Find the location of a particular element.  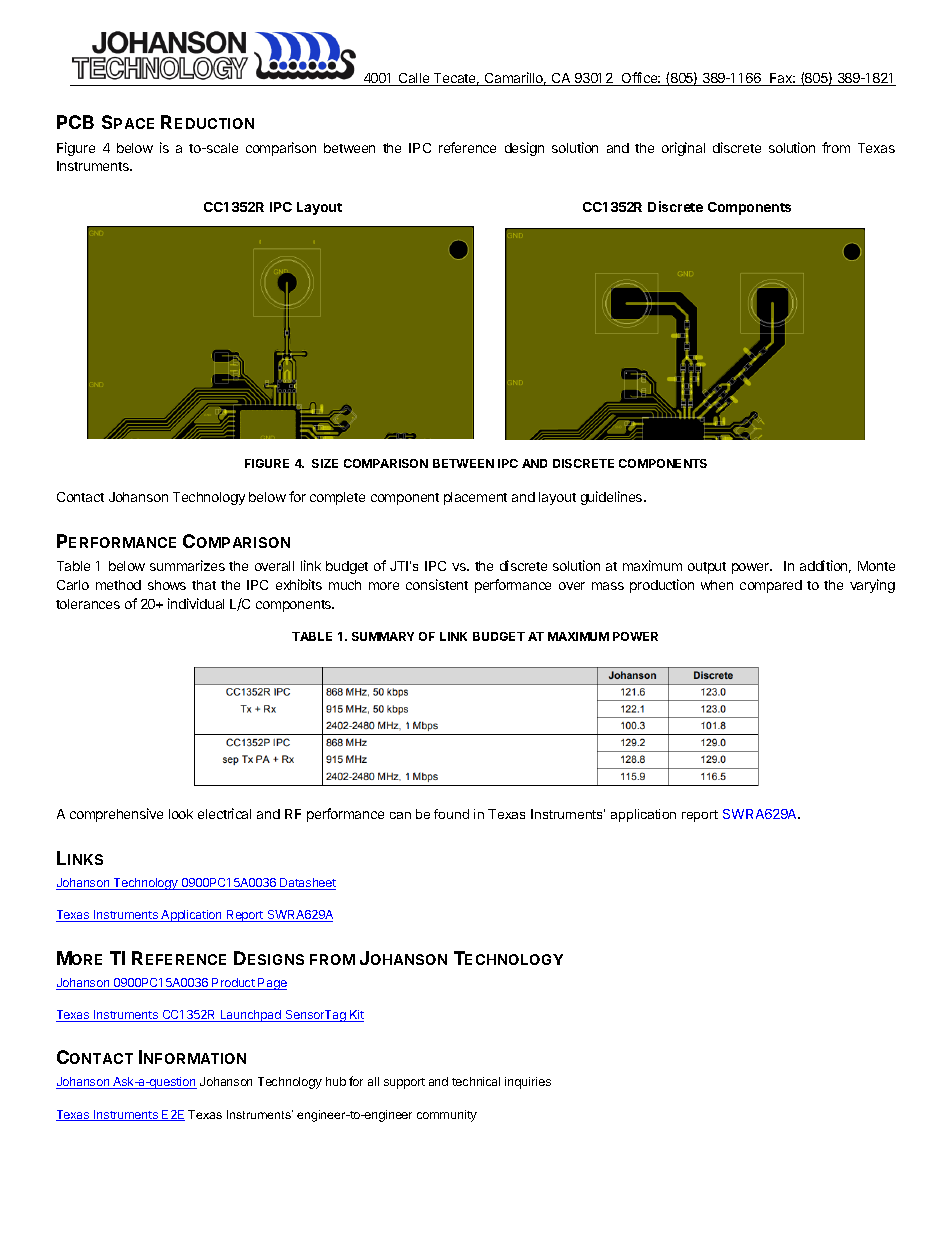

original is located at coordinates (683, 149).
